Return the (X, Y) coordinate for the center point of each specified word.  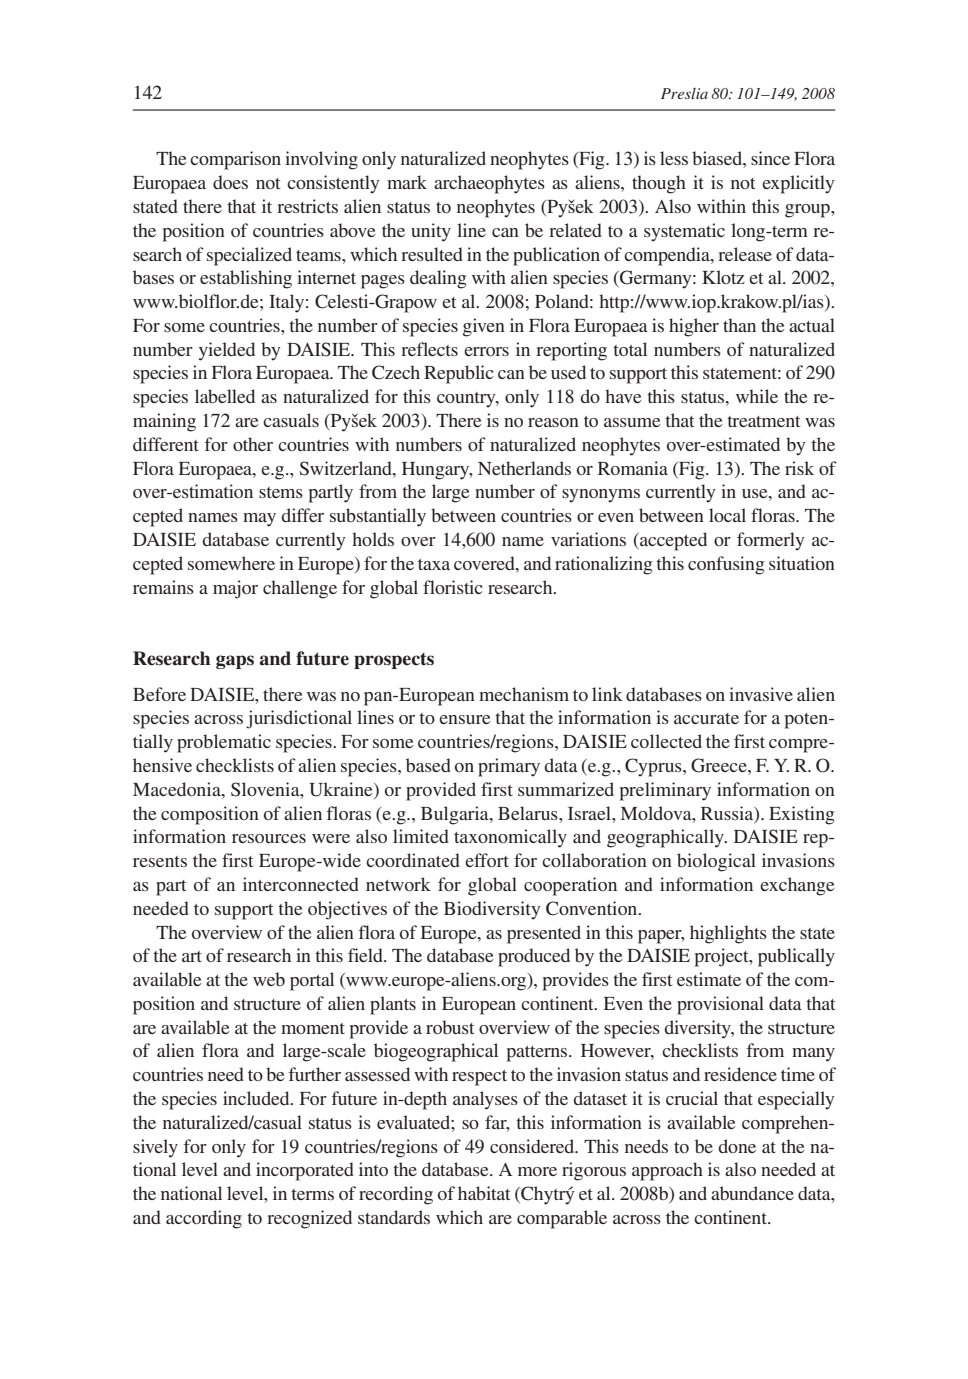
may (259, 520)
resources (269, 838)
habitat (484, 1193)
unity (431, 232)
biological (716, 862)
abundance (752, 1193)
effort (487, 860)
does (230, 182)
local (727, 515)
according (204, 1219)
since (770, 158)
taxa (434, 564)
